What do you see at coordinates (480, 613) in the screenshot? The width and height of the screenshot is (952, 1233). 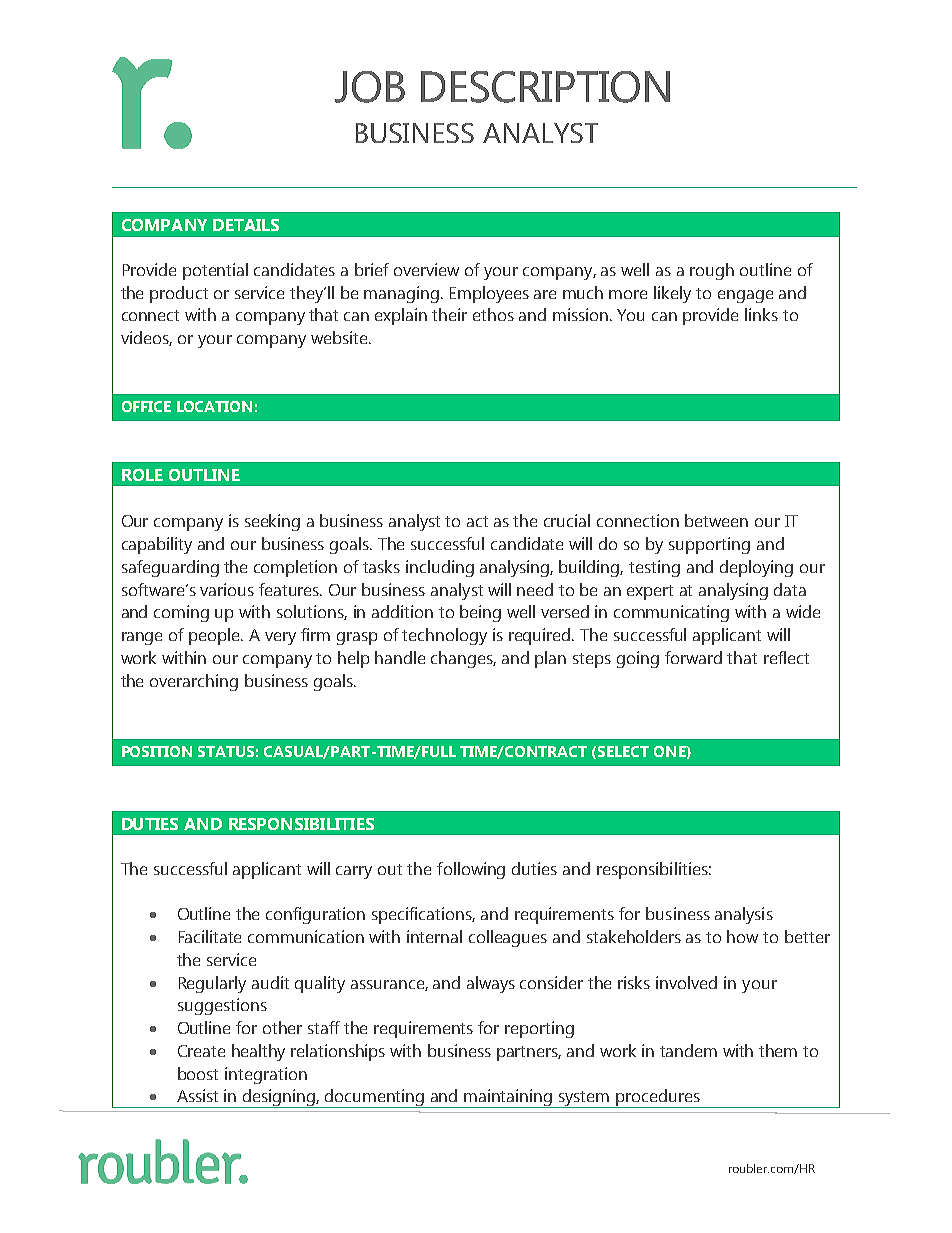 I see `being` at bounding box center [480, 613].
